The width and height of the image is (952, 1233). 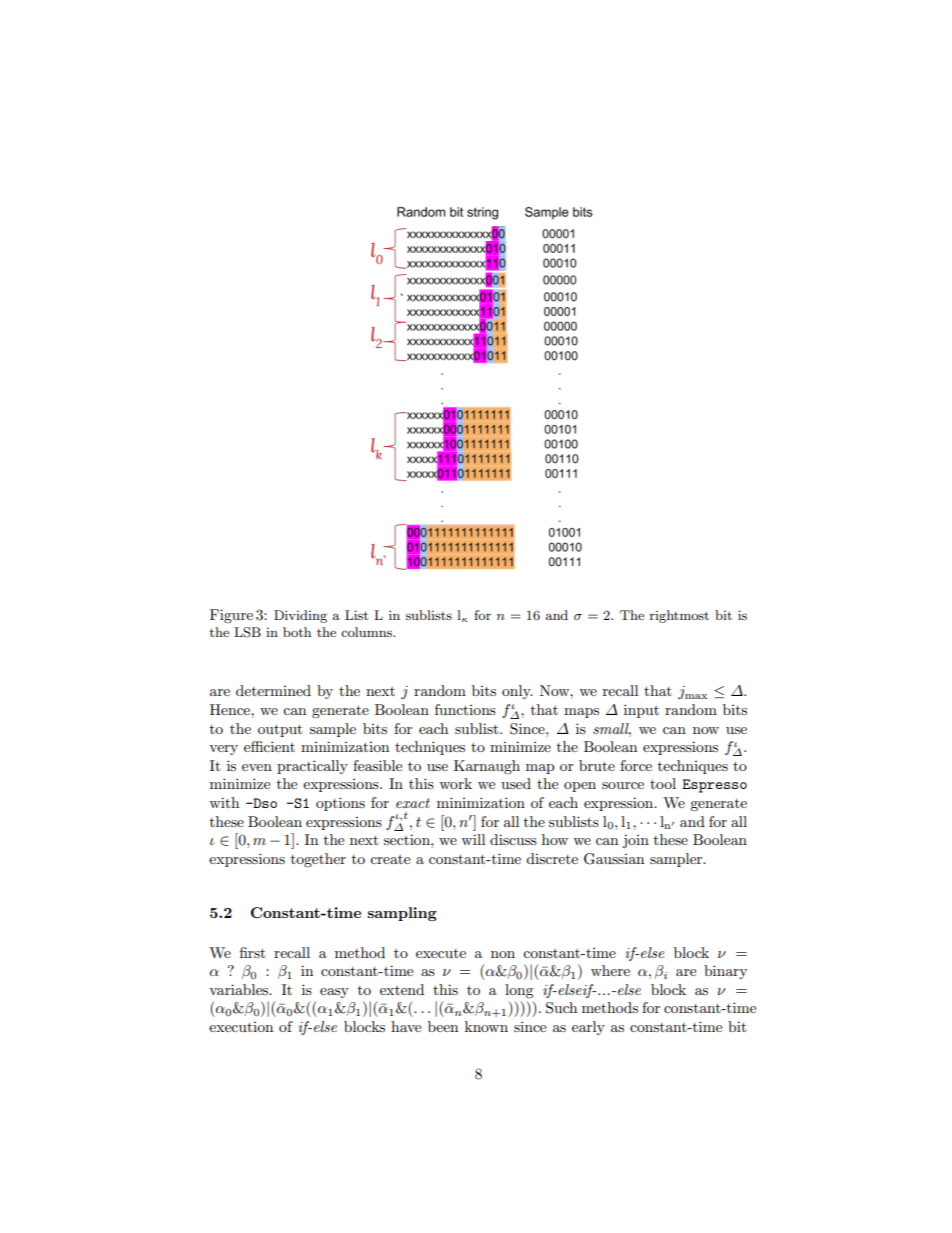 What do you see at coordinates (402, 914) in the image?
I see `sampling` at bounding box center [402, 914].
